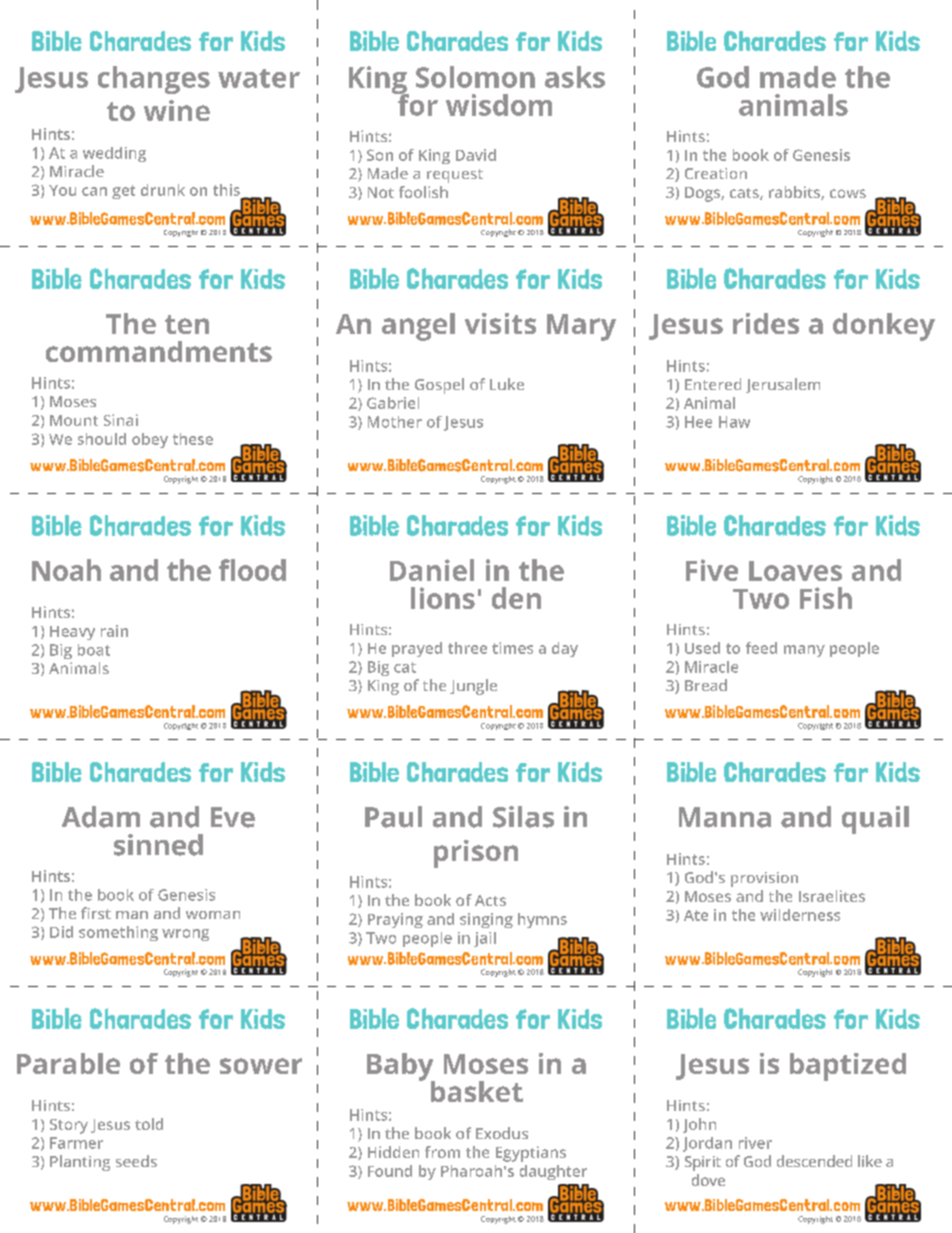 This screenshot has height=1233, width=952. Describe the element at coordinates (499, 105) in the screenshot. I see `wisdom` at that location.
